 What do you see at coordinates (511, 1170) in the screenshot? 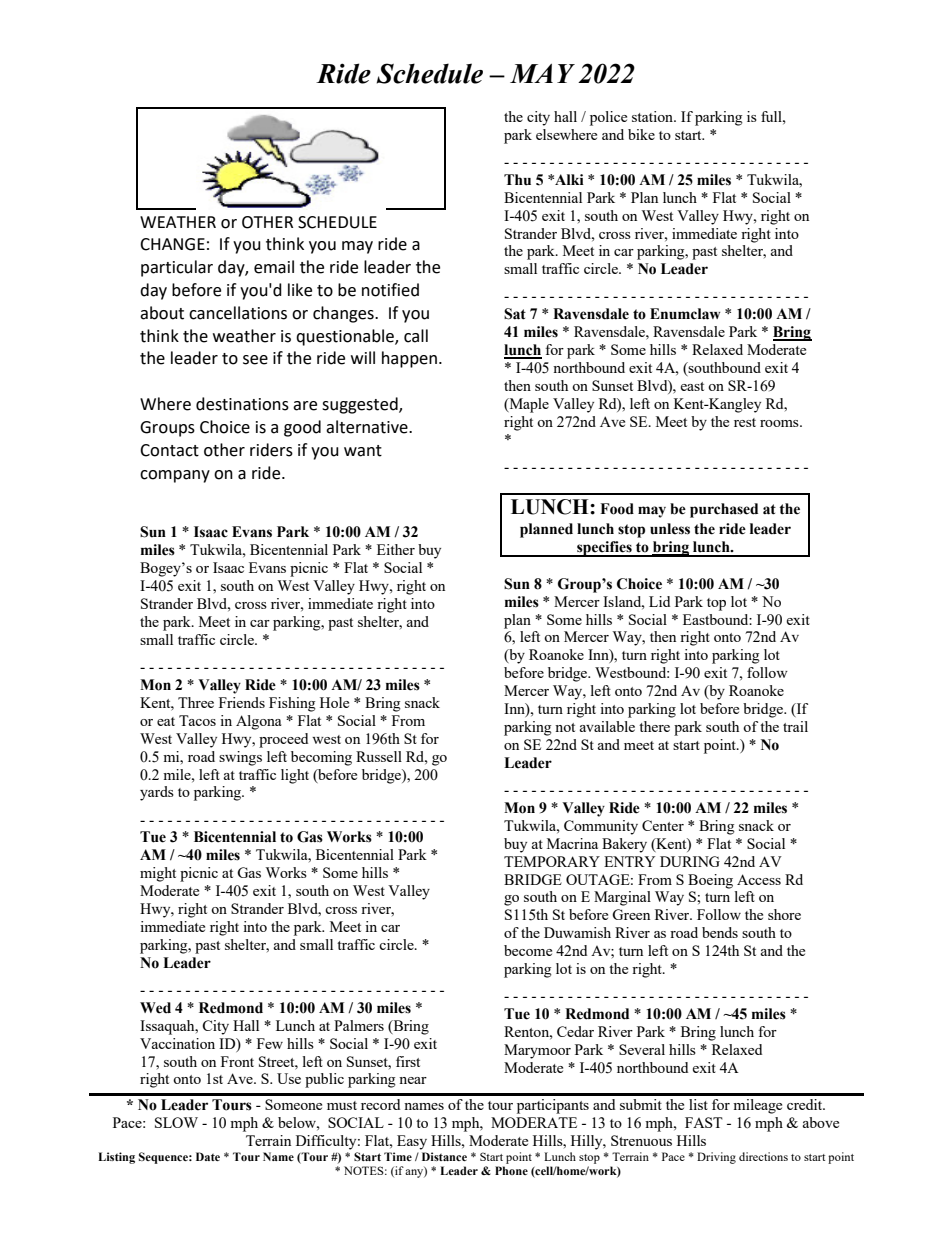
I see `Phone` at bounding box center [511, 1170].
